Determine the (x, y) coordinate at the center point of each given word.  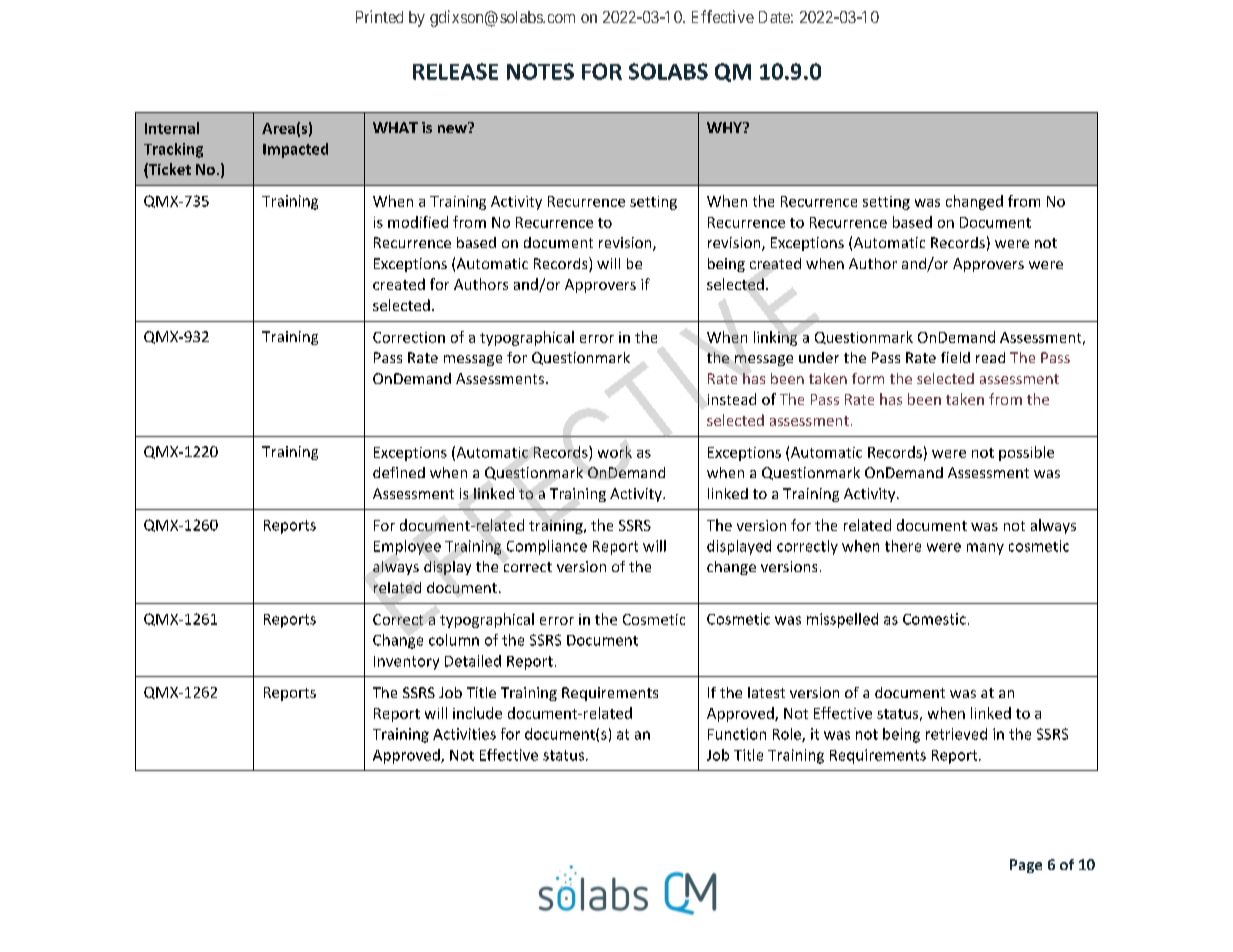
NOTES (540, 71)
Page (1026, 866)
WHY (725, 127)
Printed (379, 16)
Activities (464, 734)
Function (737, 734)
